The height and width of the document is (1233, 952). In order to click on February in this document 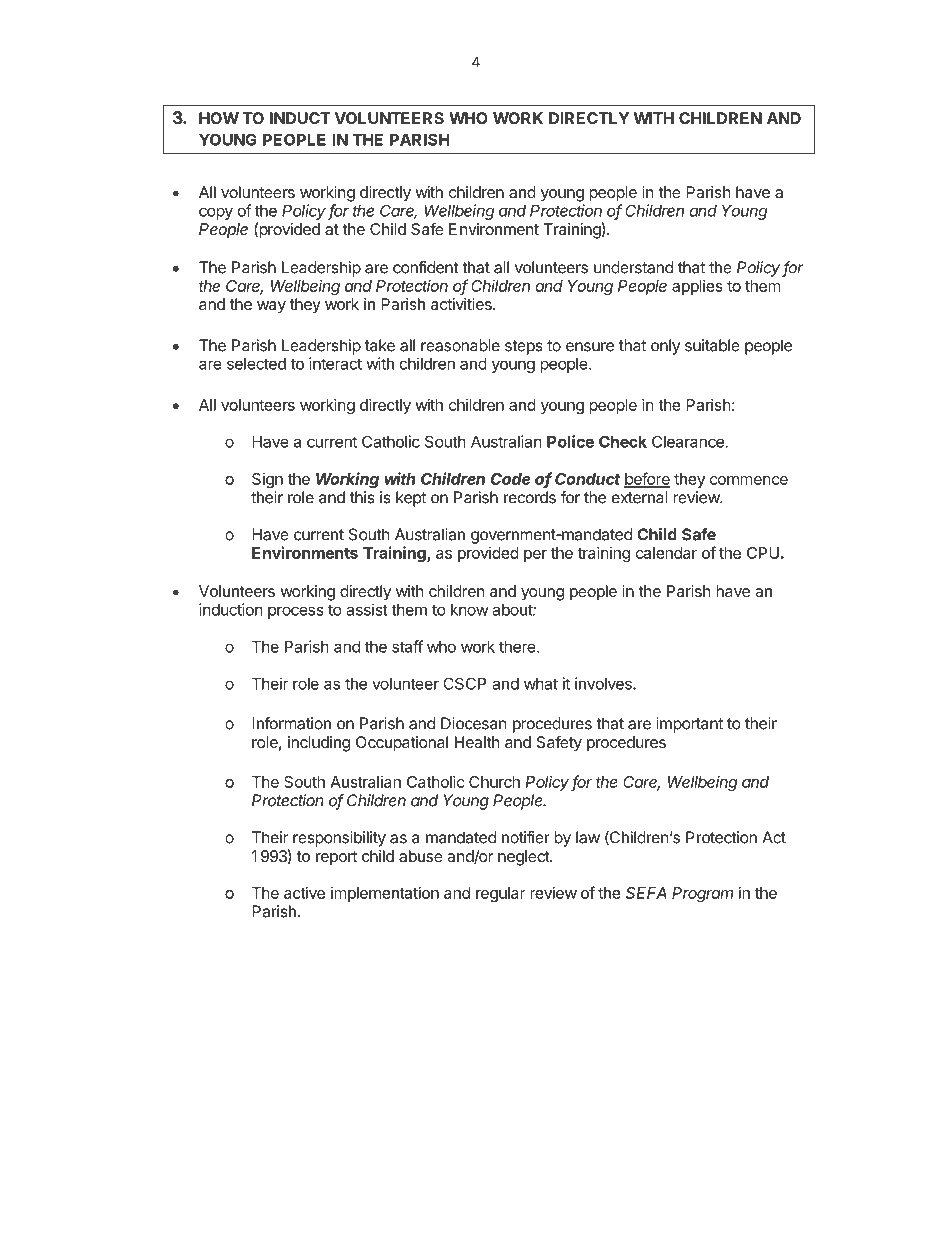, I will do `click(741, 1180)`.
